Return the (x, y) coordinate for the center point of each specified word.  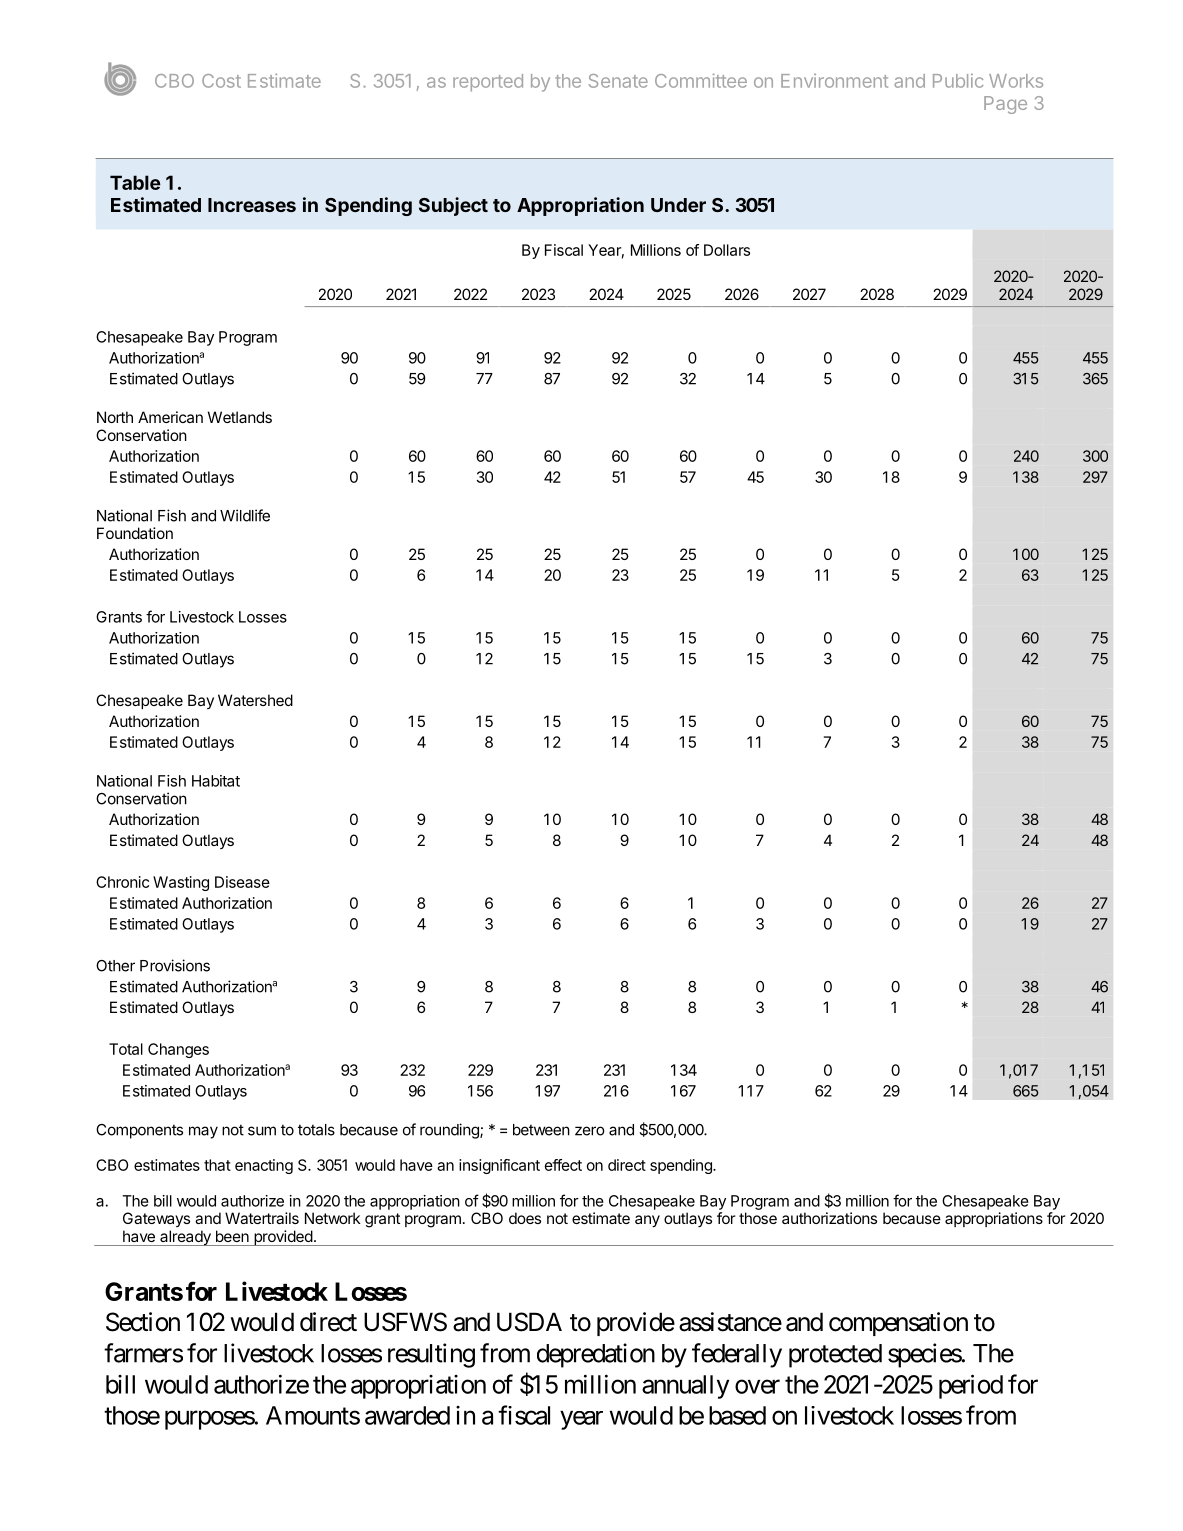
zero (590, 1131)
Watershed (255, 700)
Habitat (216, 781)
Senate (618, 81)
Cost (221, 81)
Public (958, 80)
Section (143, 1322)
